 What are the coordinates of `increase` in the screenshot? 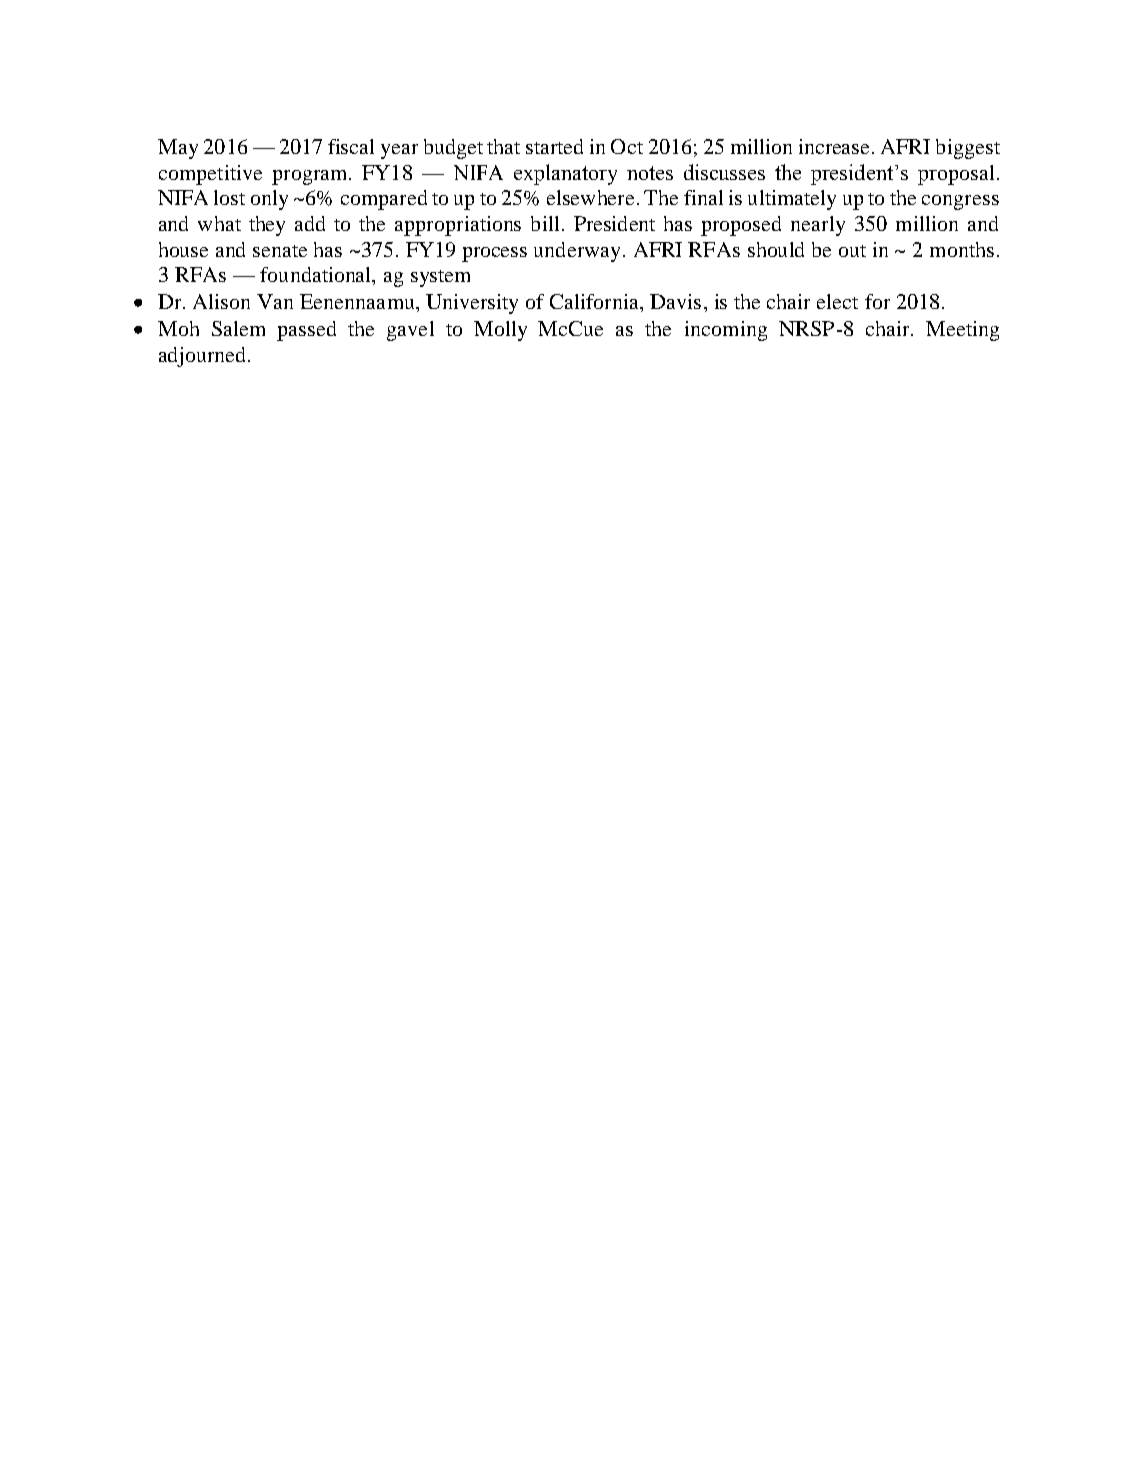 It's located at (836, 146).
